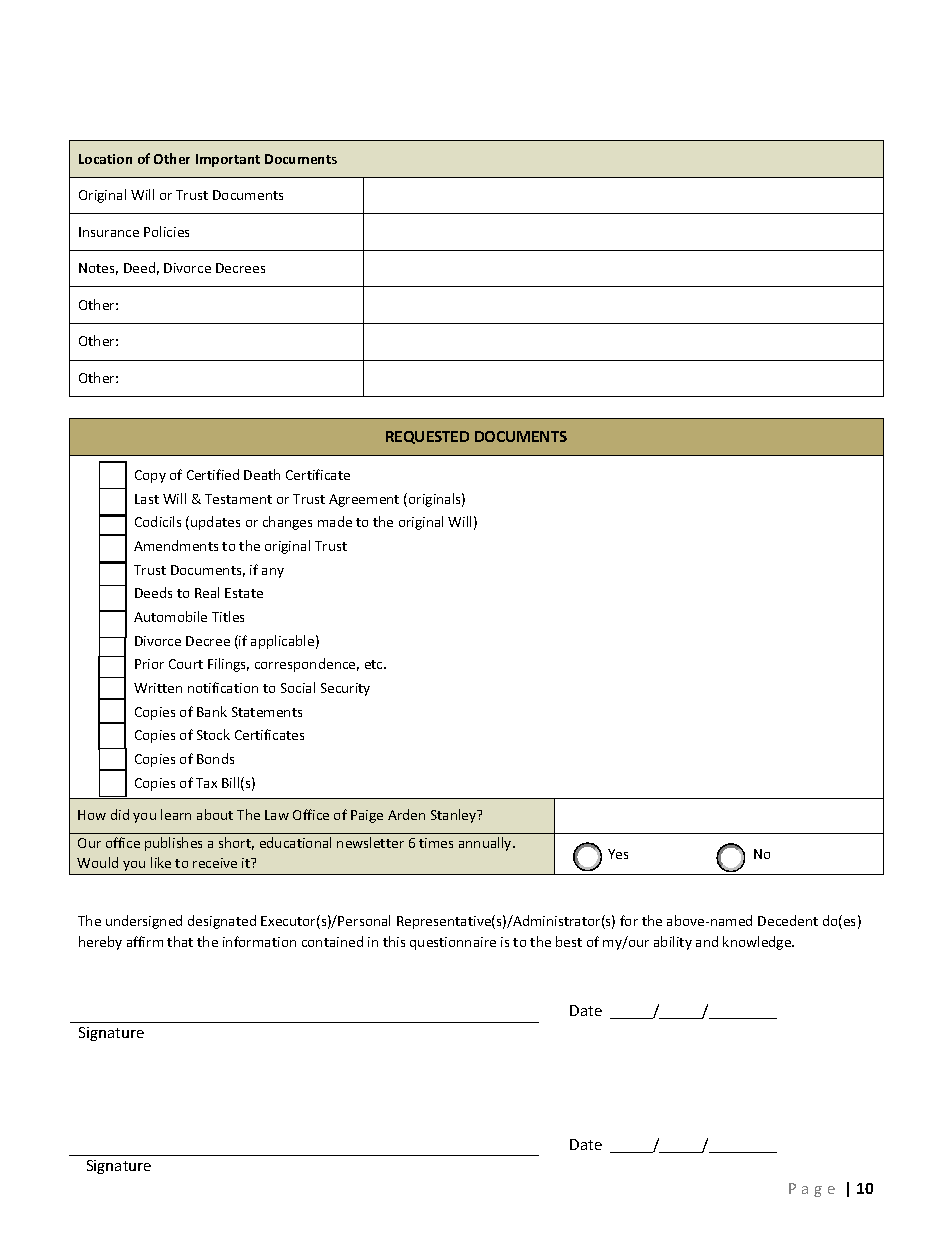 The width and height of the screenshot is (952, 1233). I want to click on Agreement, so click(364, 500).
